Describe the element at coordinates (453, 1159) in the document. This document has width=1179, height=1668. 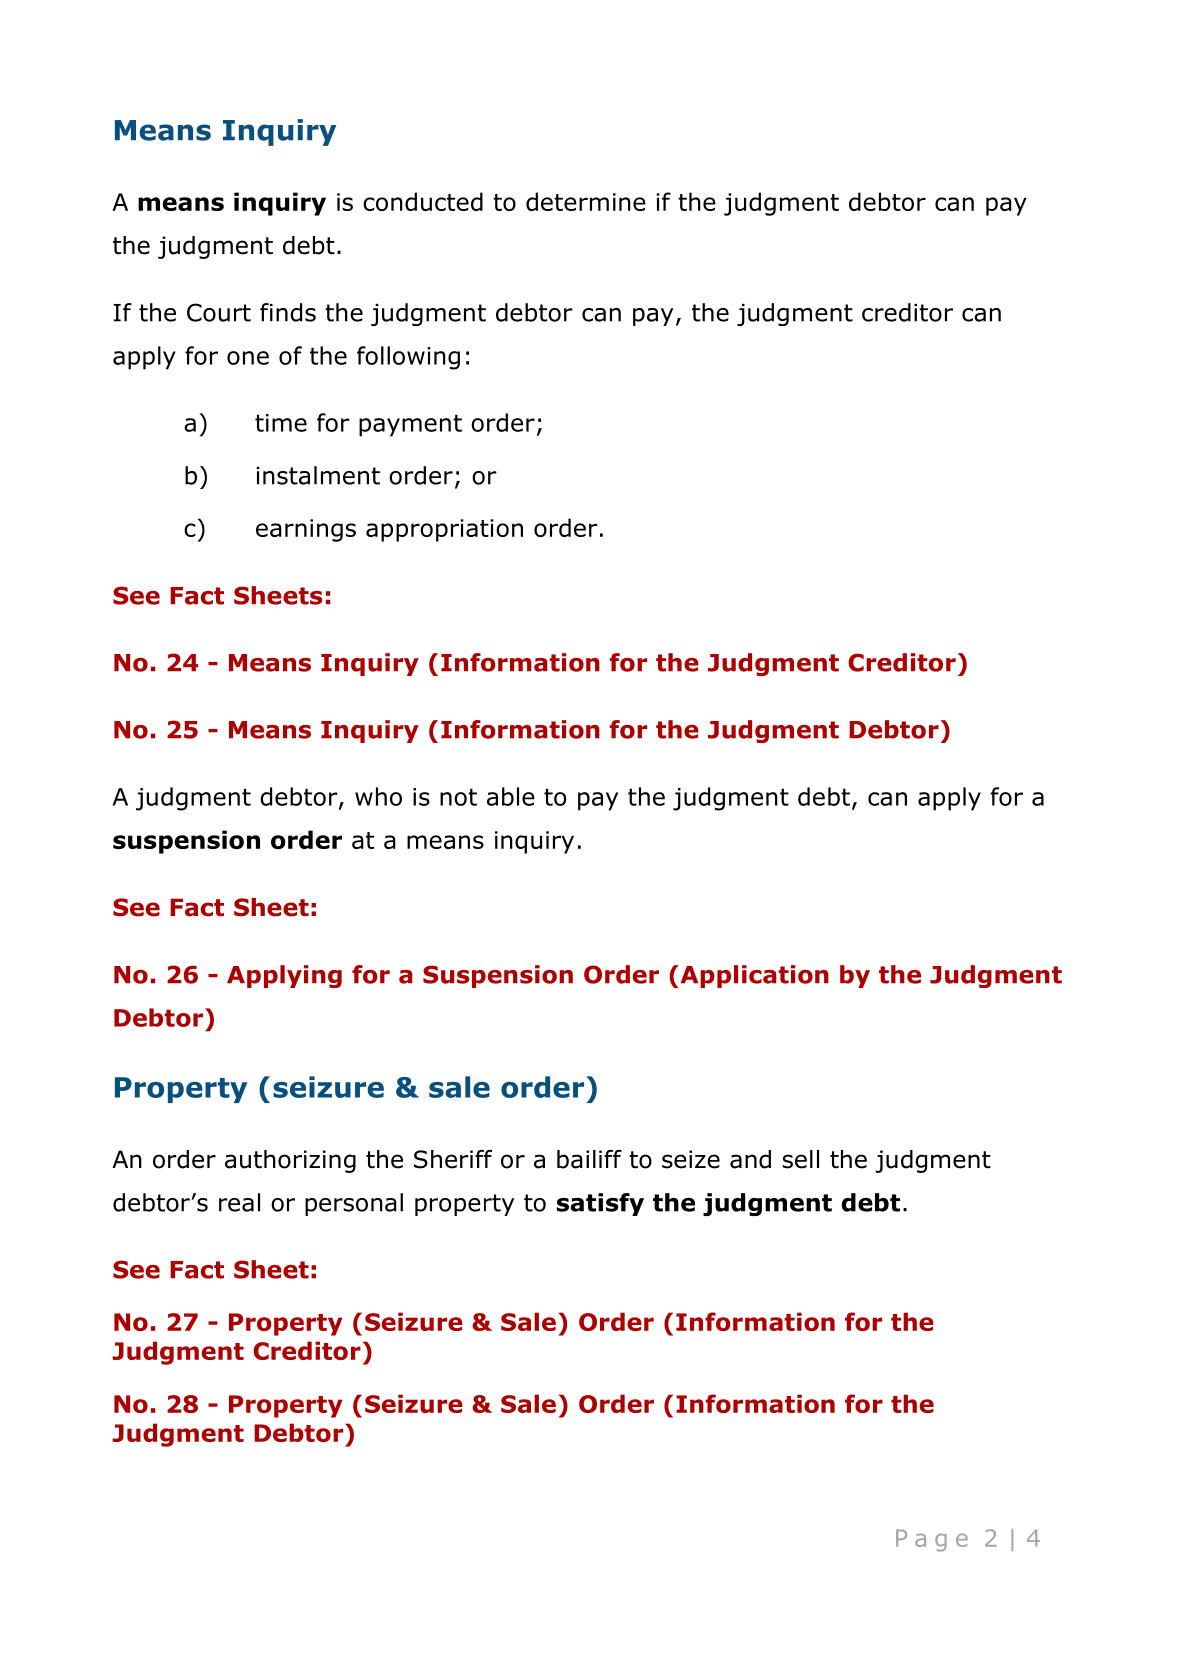
I see `Sheriff` at that location.
